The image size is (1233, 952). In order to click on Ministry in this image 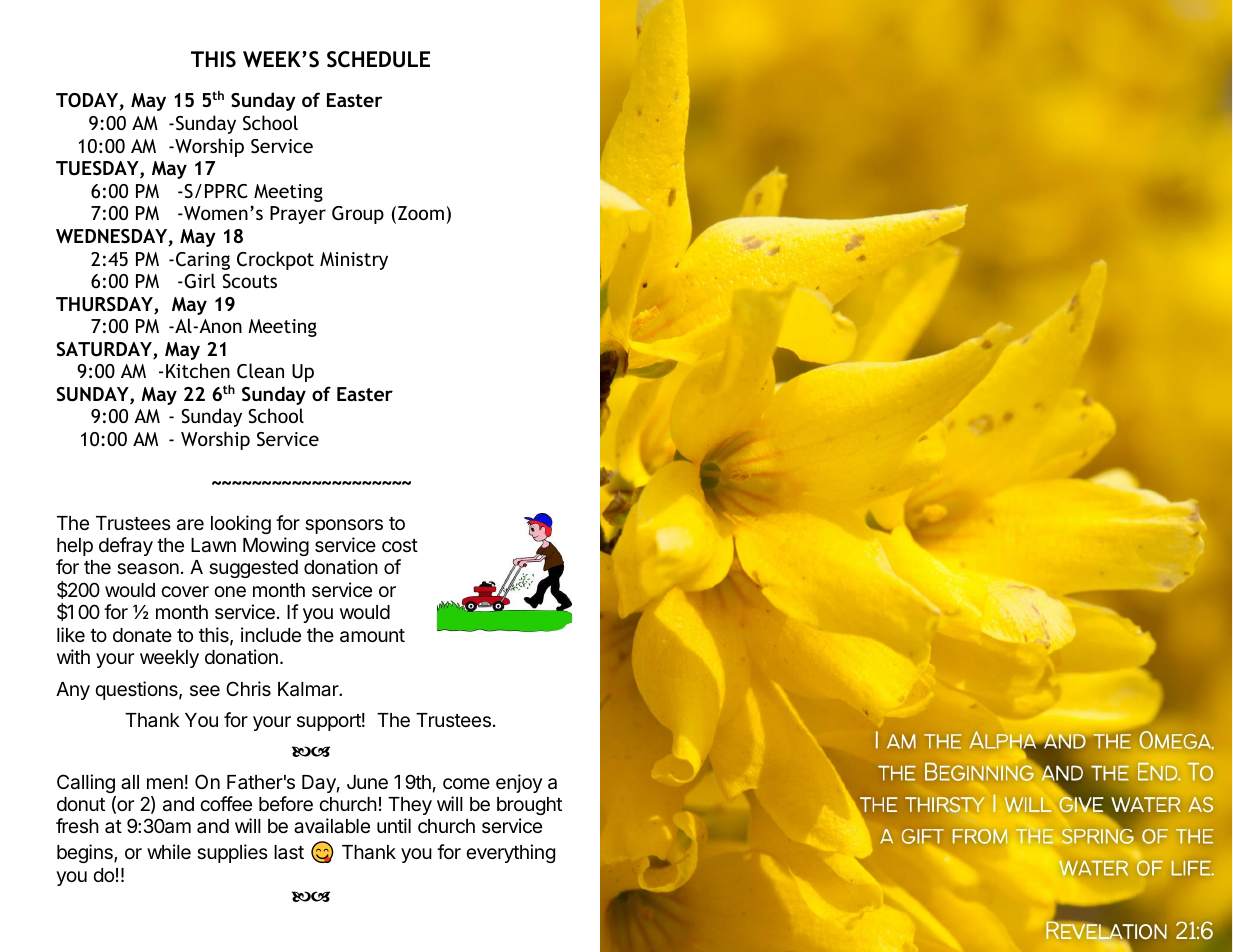, I will do `click(354, 261)`.
